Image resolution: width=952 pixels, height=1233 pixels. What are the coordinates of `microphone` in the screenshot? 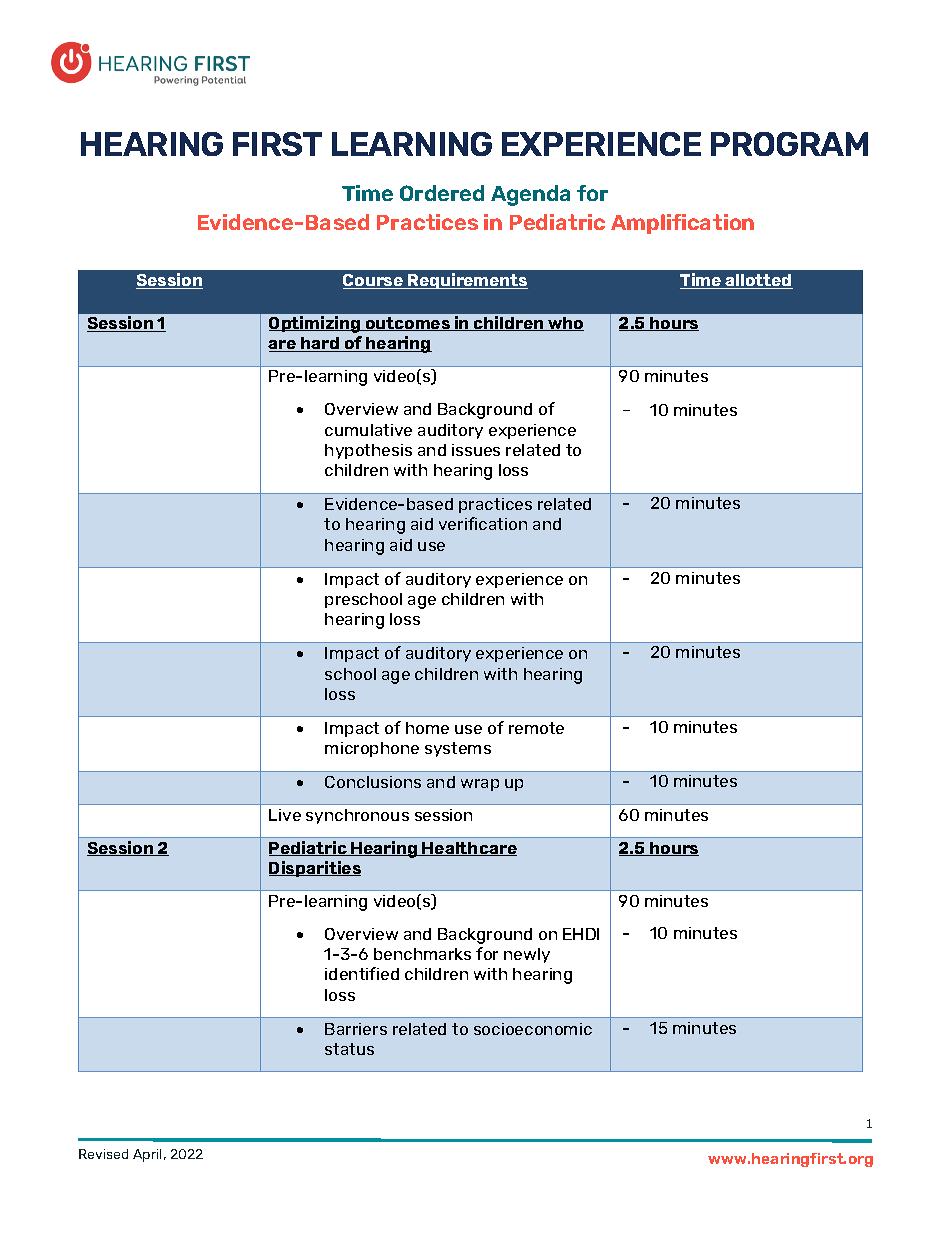 It's located at (372, 749).
